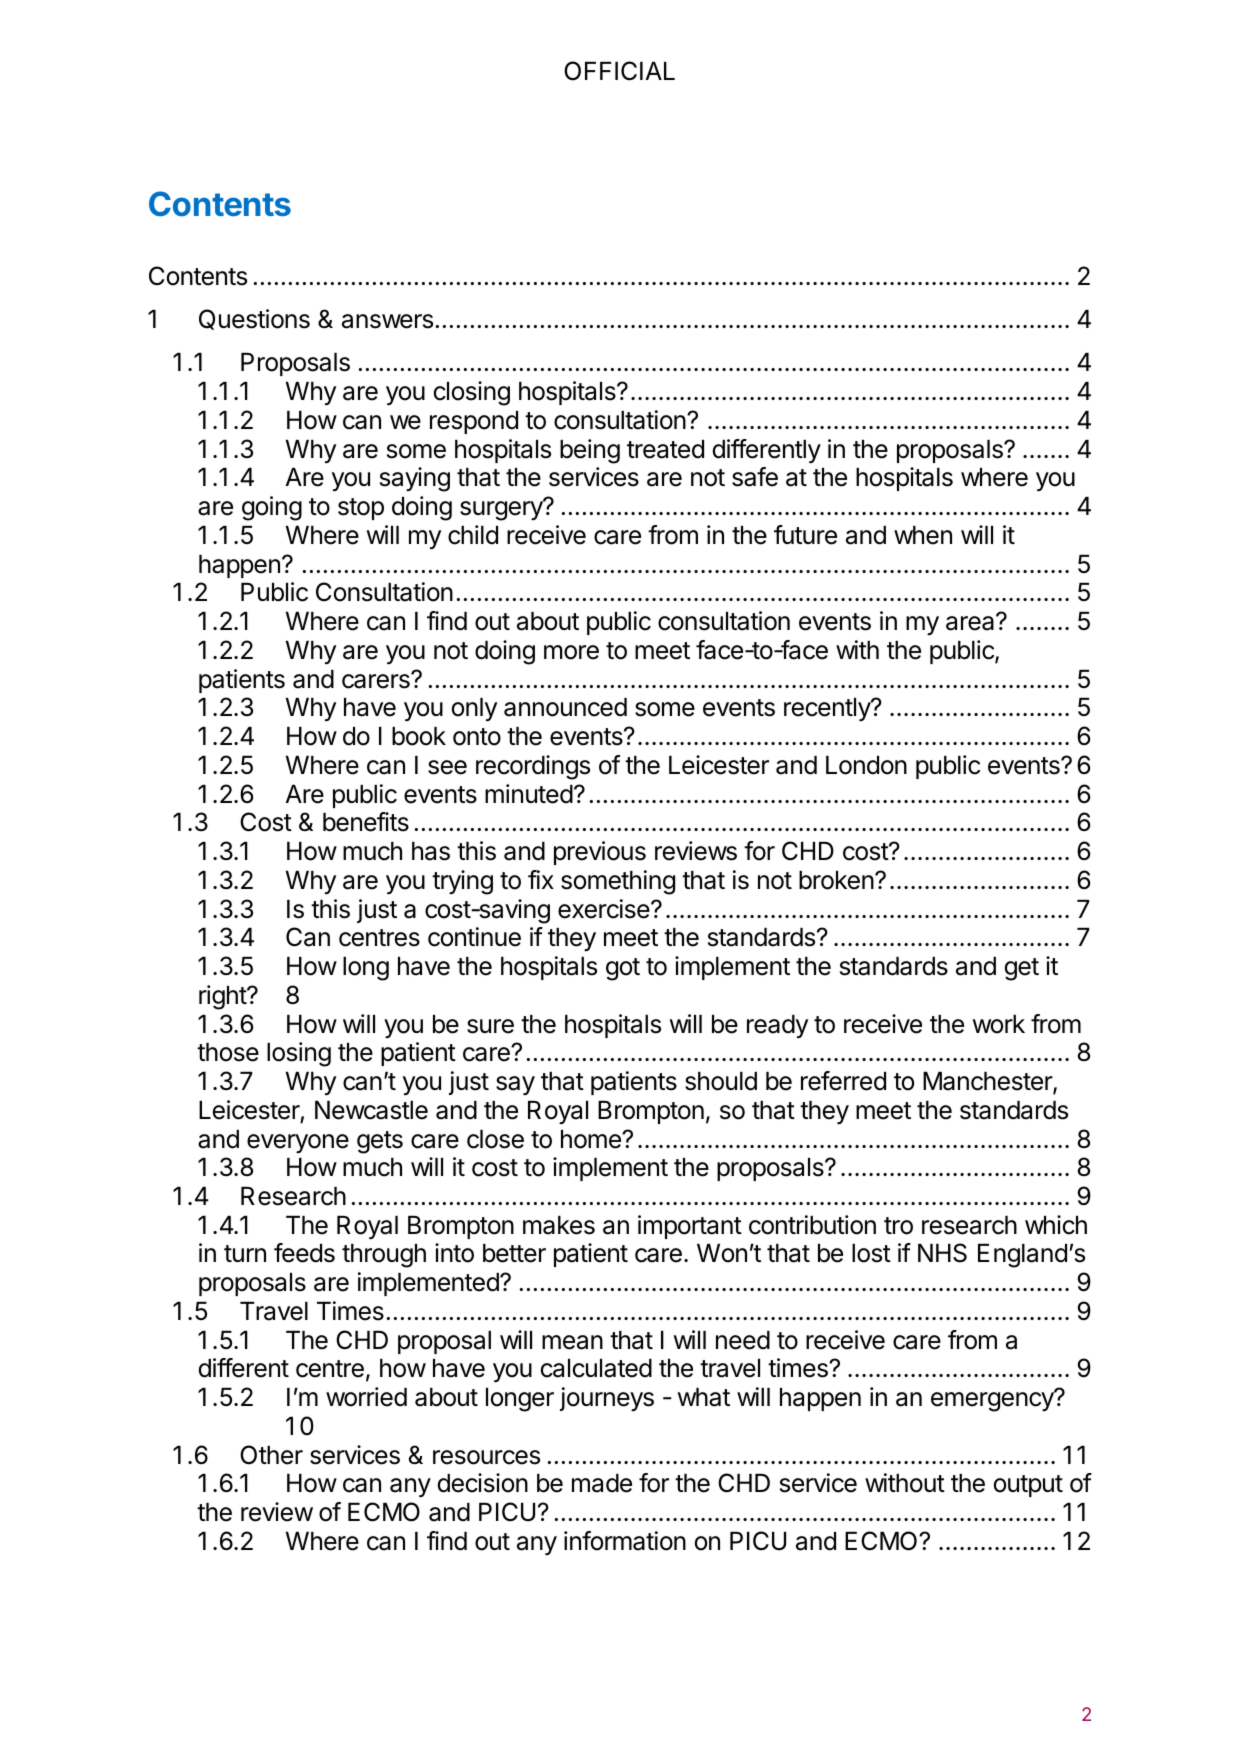 This document has height=1754, width=1239. Describe the element at coordinates (254, 319) in the document. I see `Questions` at that location.
